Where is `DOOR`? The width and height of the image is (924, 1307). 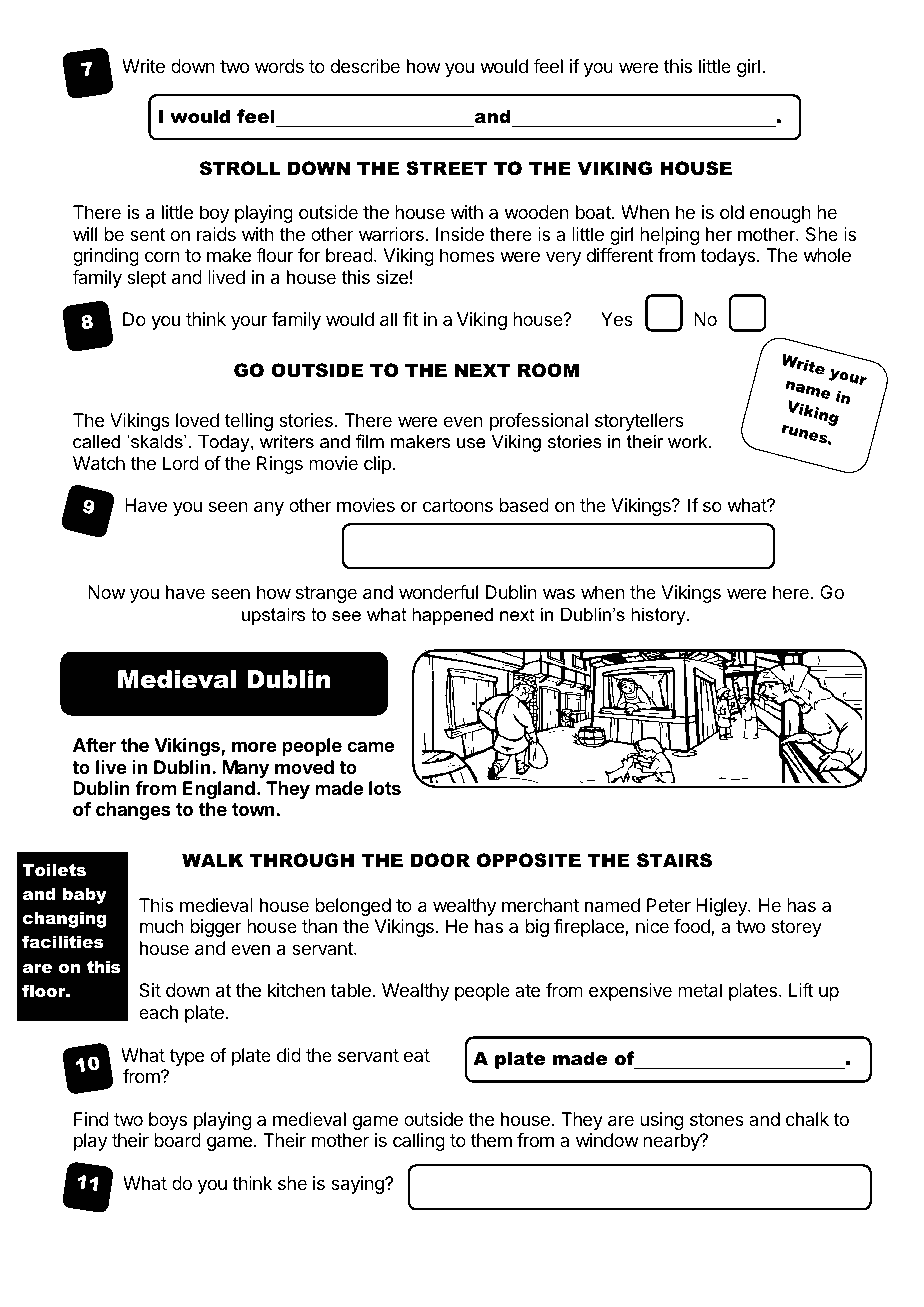
DOOR is located at coordinates (440, 860).
